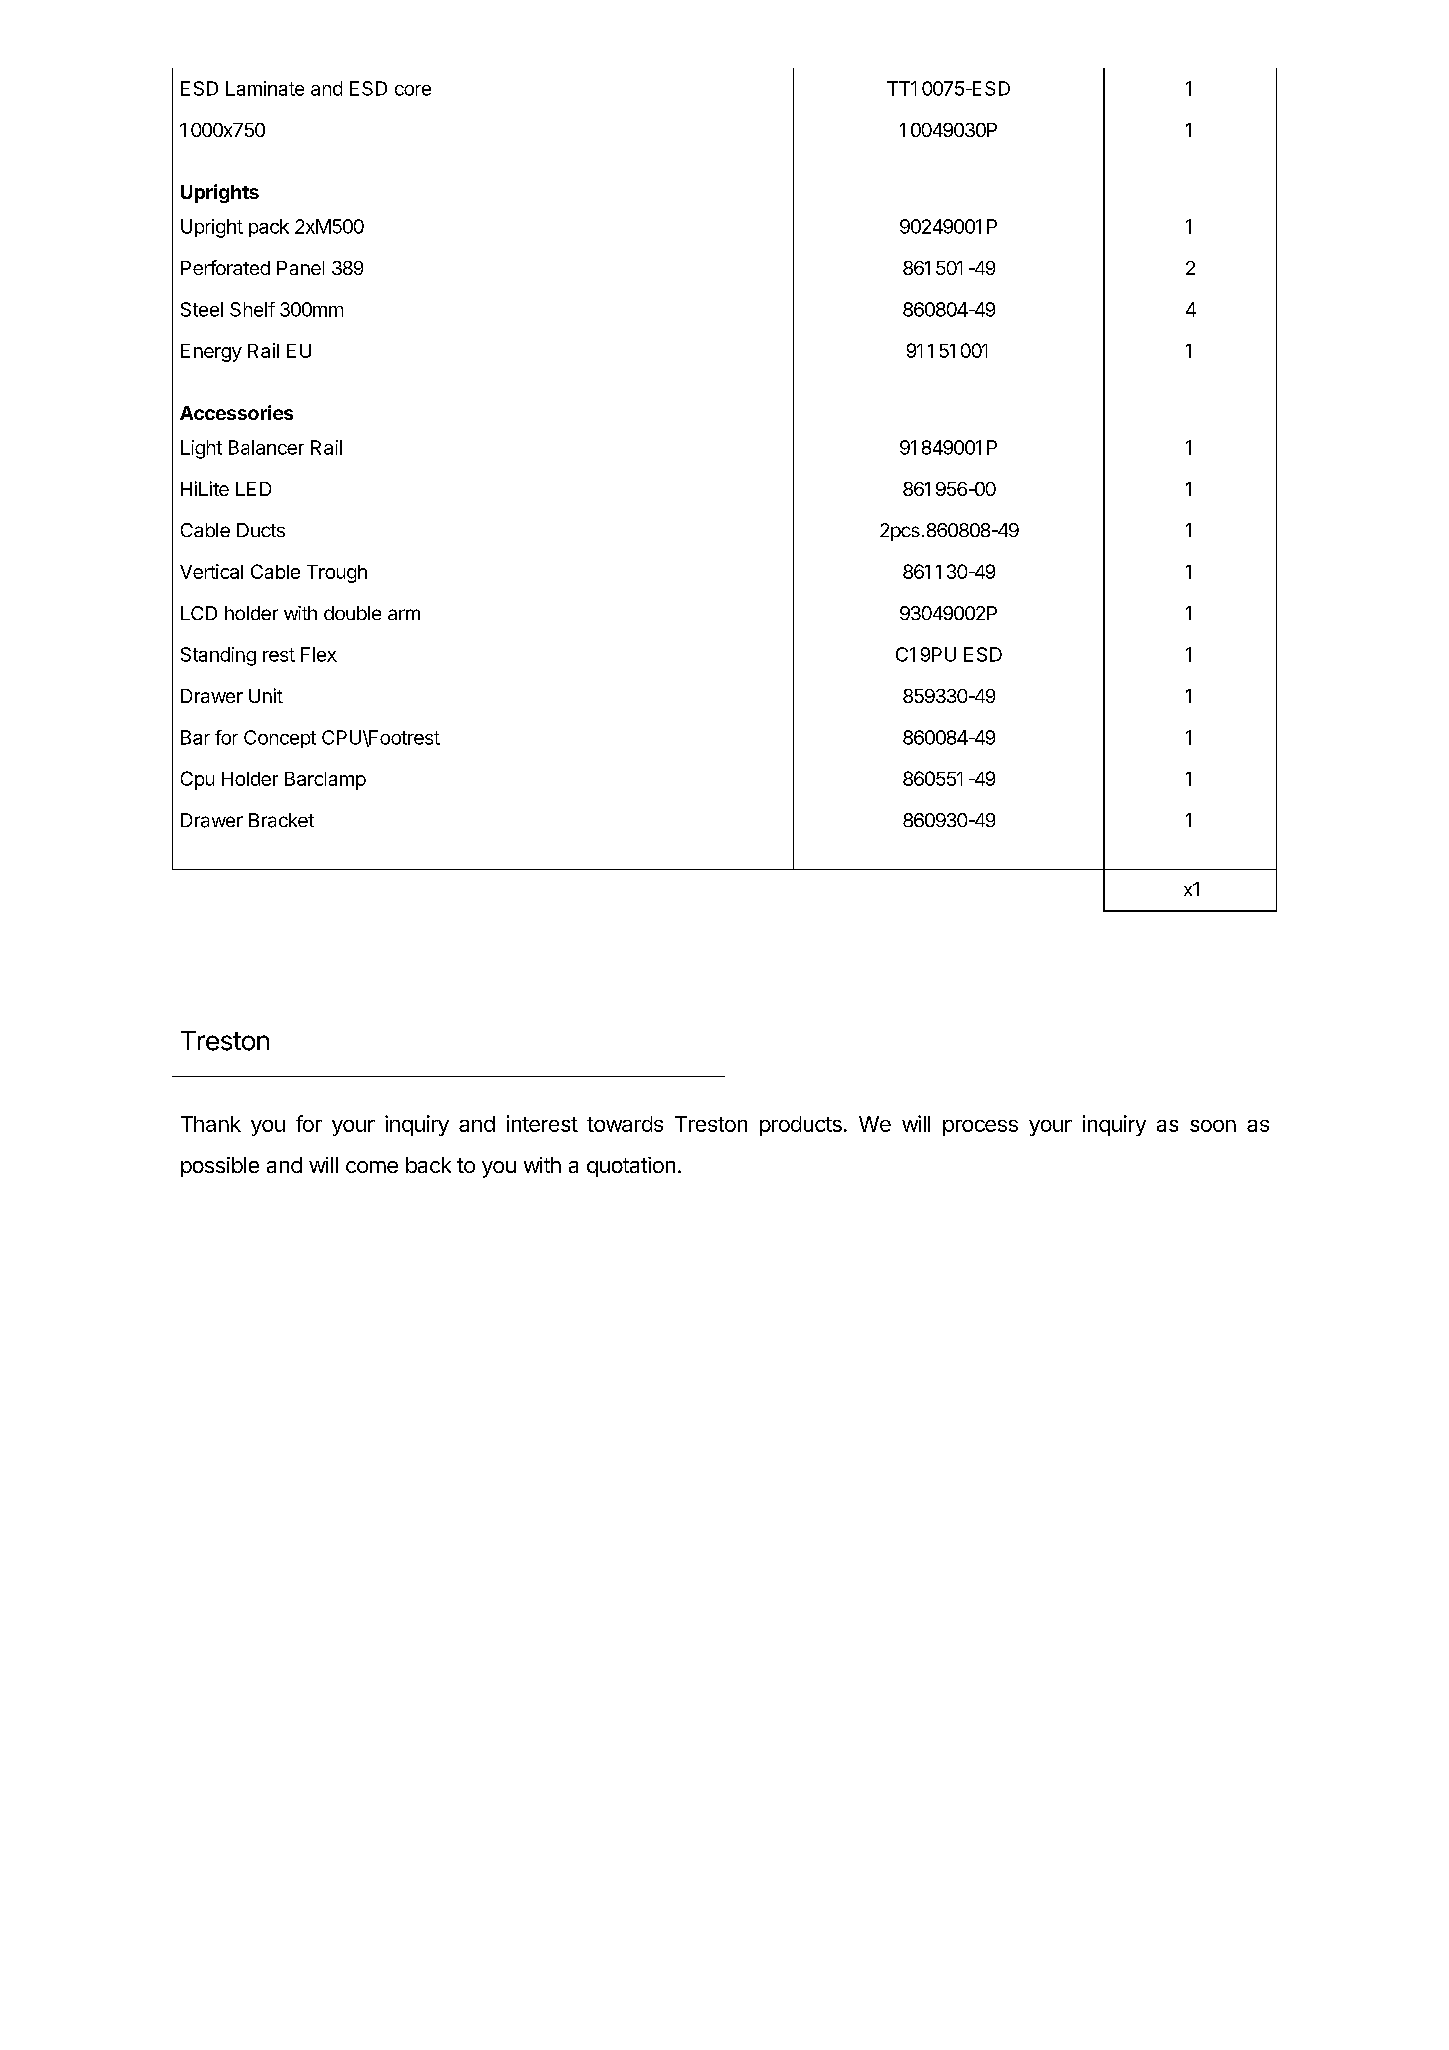 The height and width of the screenshot is (2050, 1449). What do you see at coordinates (265, 88) in the screenshot?
I see `Laminate` at bounding box center [265, 88].
